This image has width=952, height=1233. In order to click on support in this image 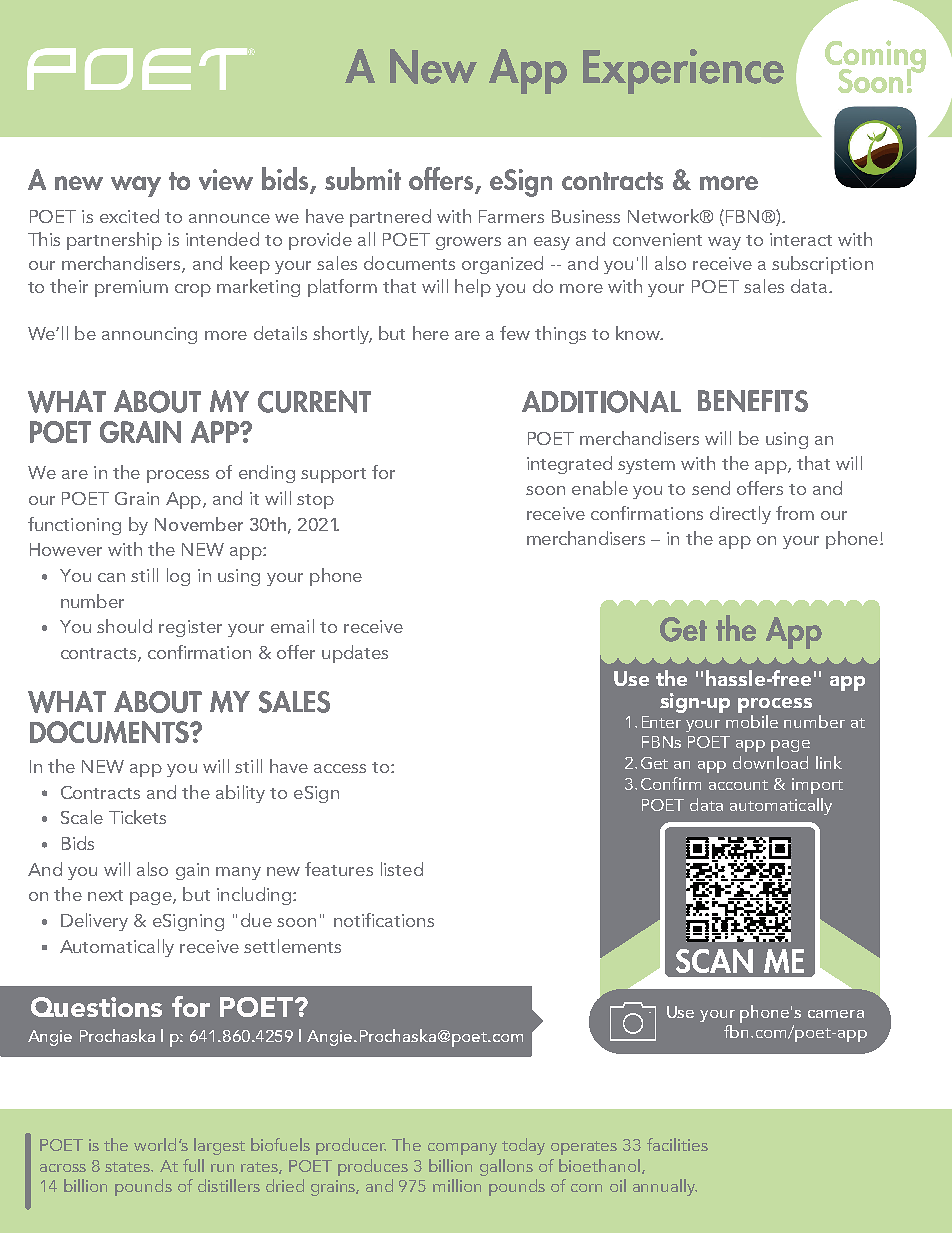, I will do `click(333, 475)`.
